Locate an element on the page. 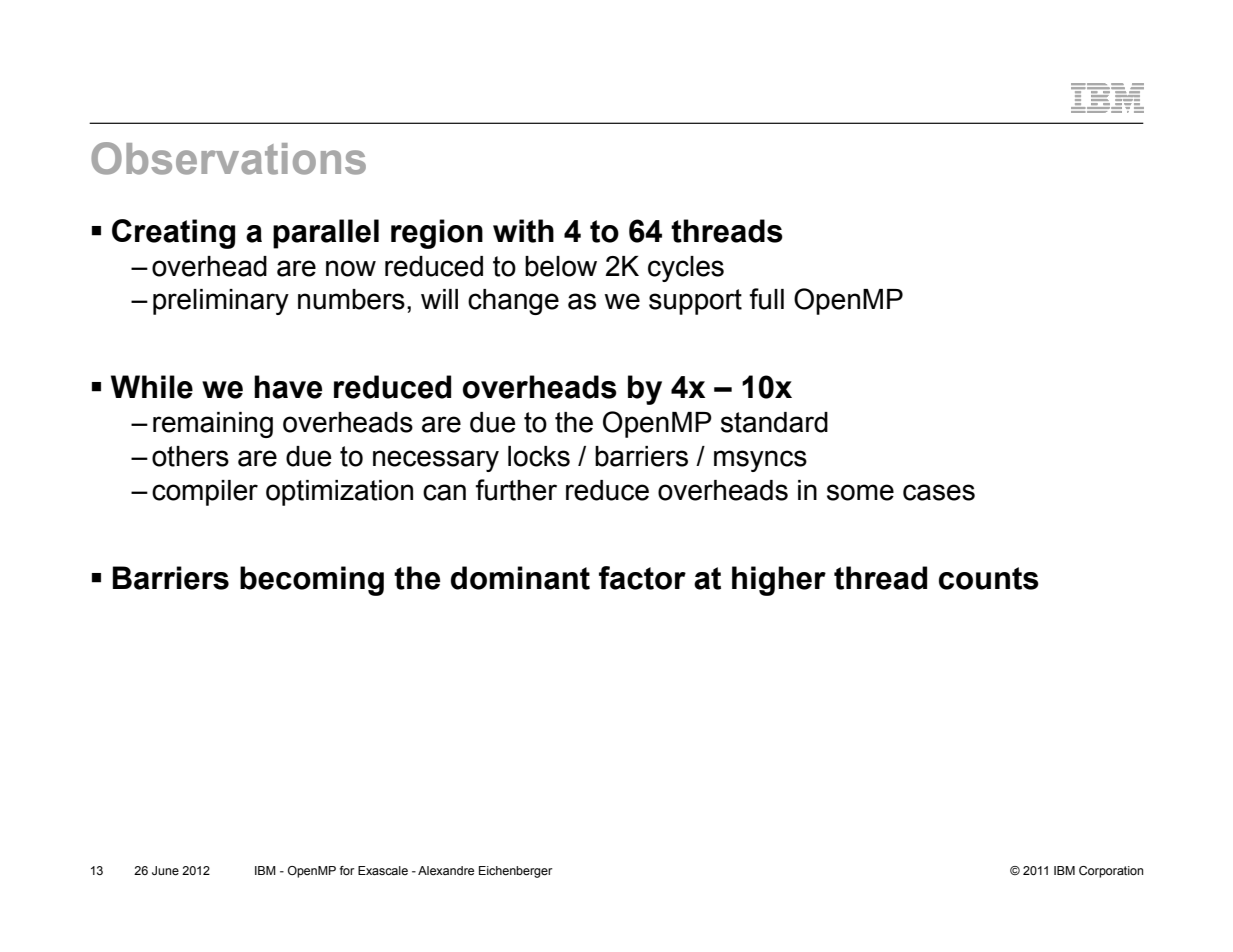 The image size is (1233, 952). for is located at coordinates (347, 870).
